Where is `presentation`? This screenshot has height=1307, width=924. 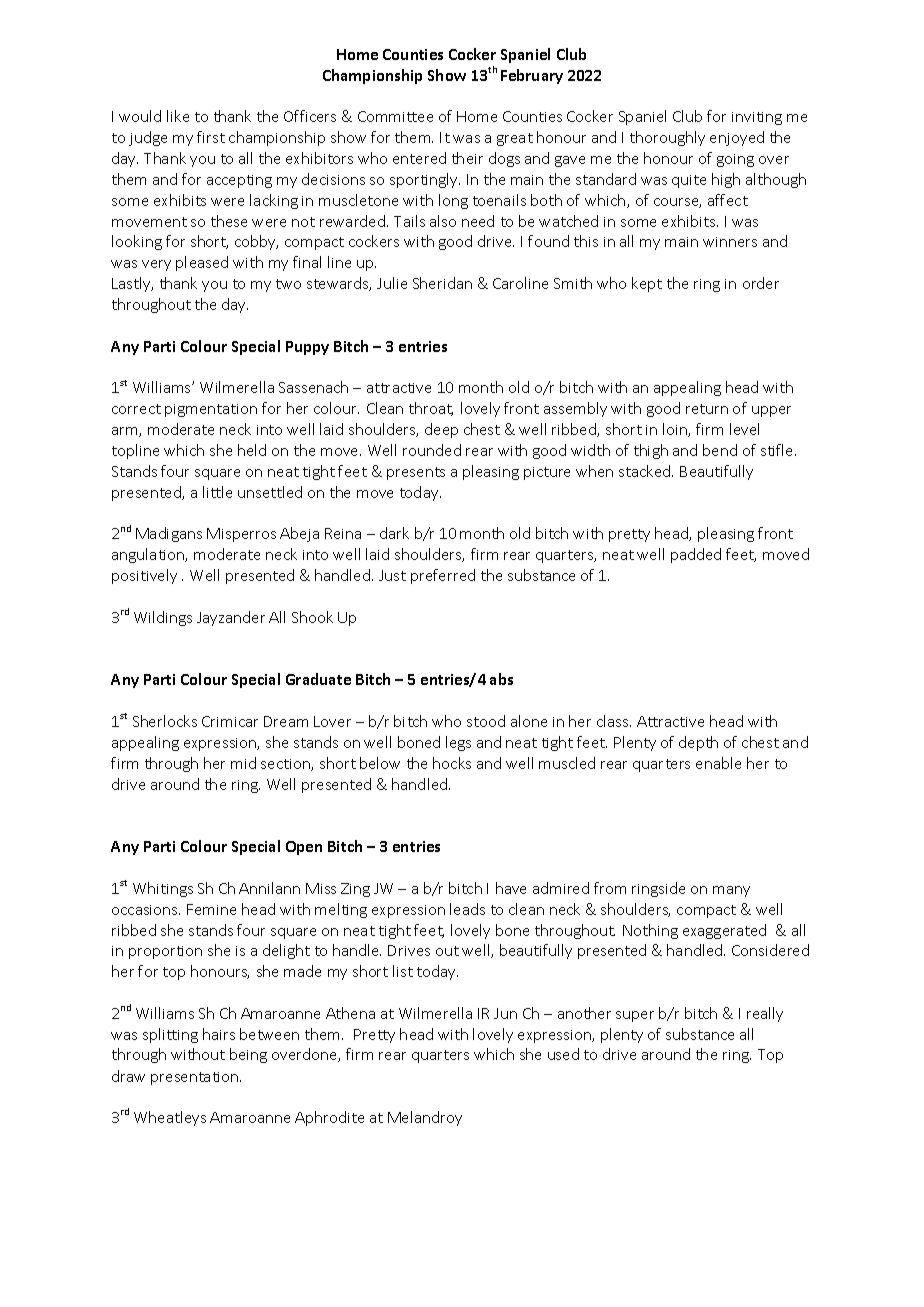
presentation is located at coordinates (196, 1078).
